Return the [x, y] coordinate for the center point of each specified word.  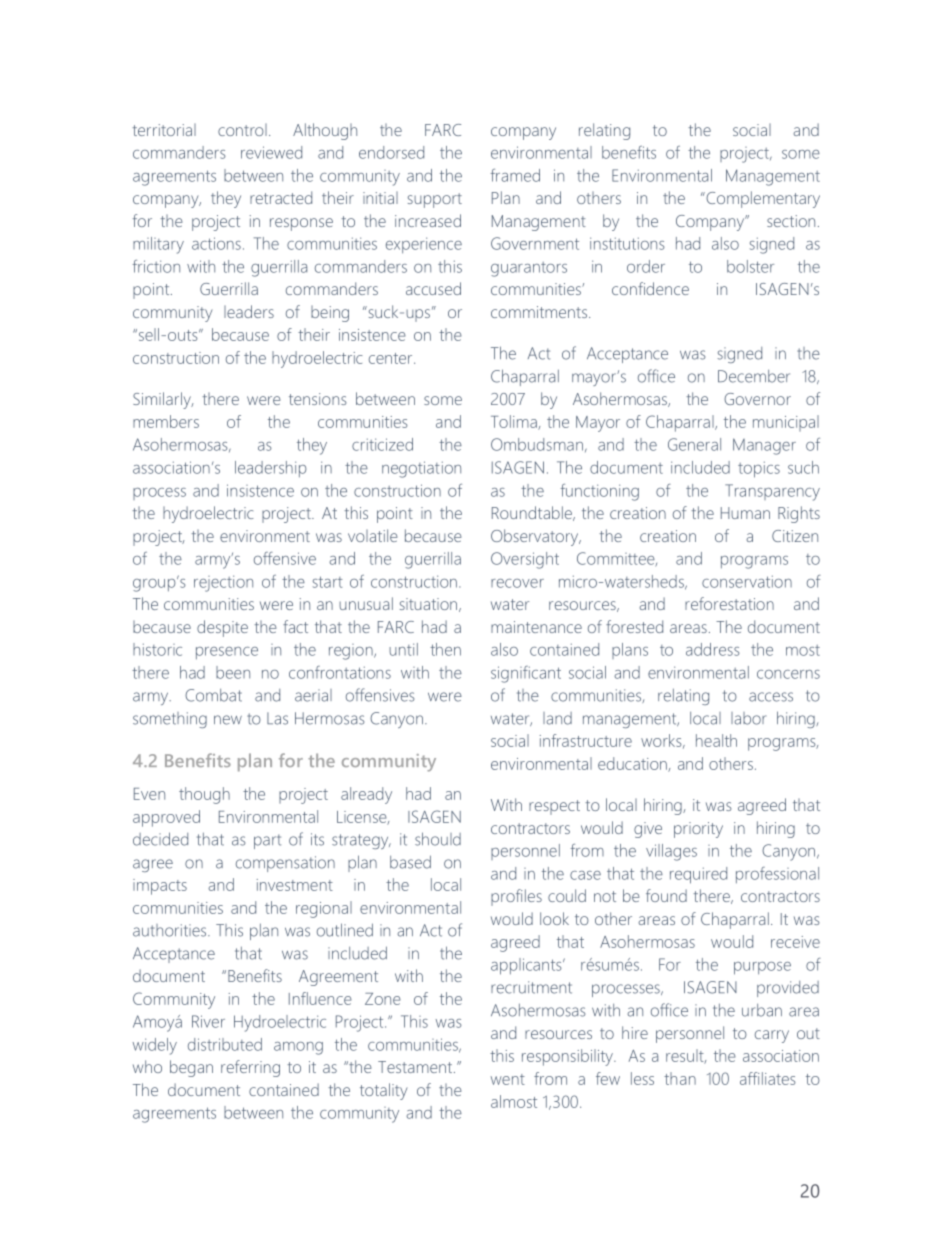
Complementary [762, 199]
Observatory [536, 537]
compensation [285, 864]
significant [526, 674]
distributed [225, 1044]
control [242, 130]
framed [515, 175]
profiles [516, 897]
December [754, 376]
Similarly [163, 400]
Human [745, 513]
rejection [223, 583]
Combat [213, 695]
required [698, 875]
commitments [540, 312]
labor [748, 718]
